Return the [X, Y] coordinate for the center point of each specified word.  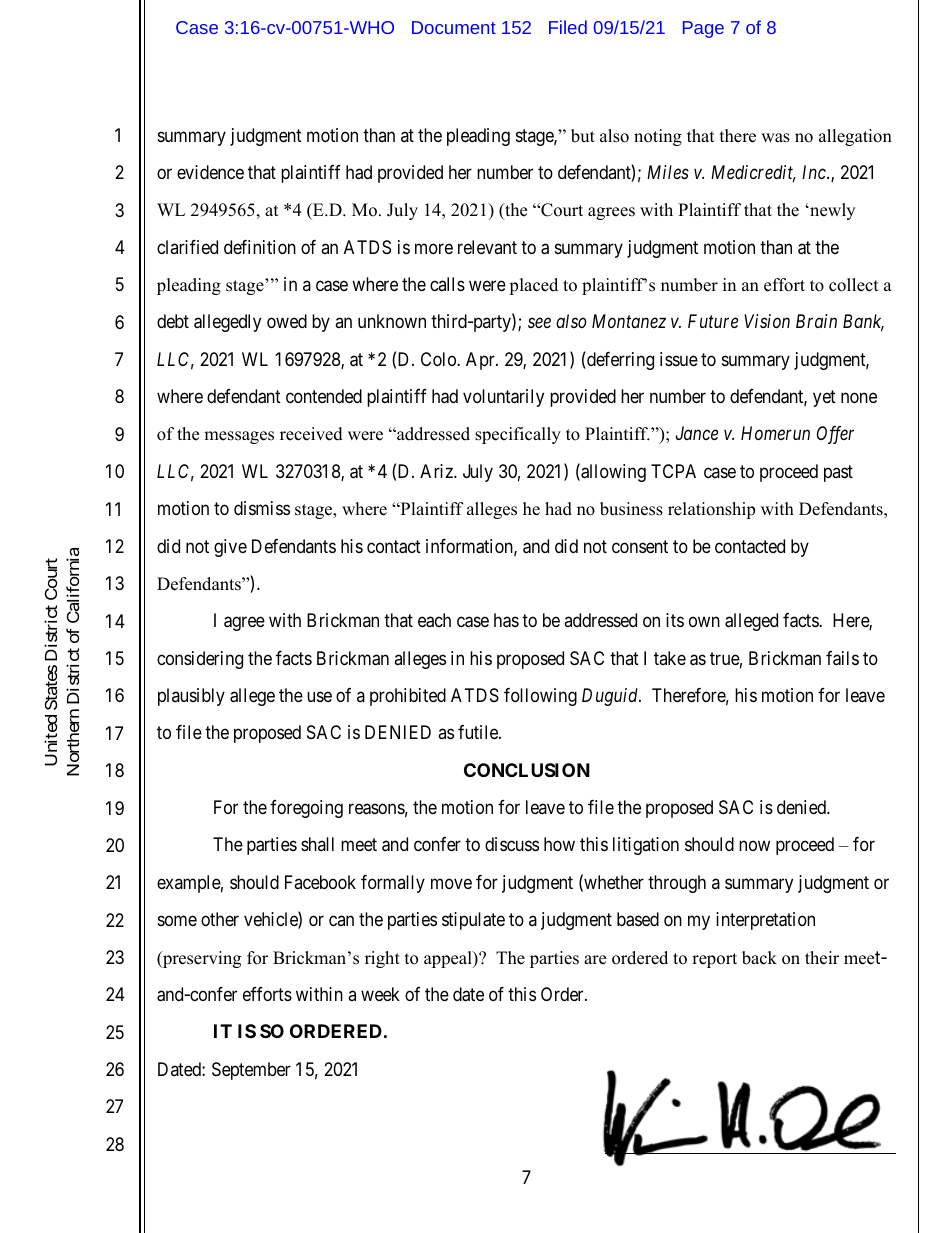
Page [703, 29]
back [759, 958]
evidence [210, 172]
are [595, 960]
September [251, 1071]
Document [454, 27]
